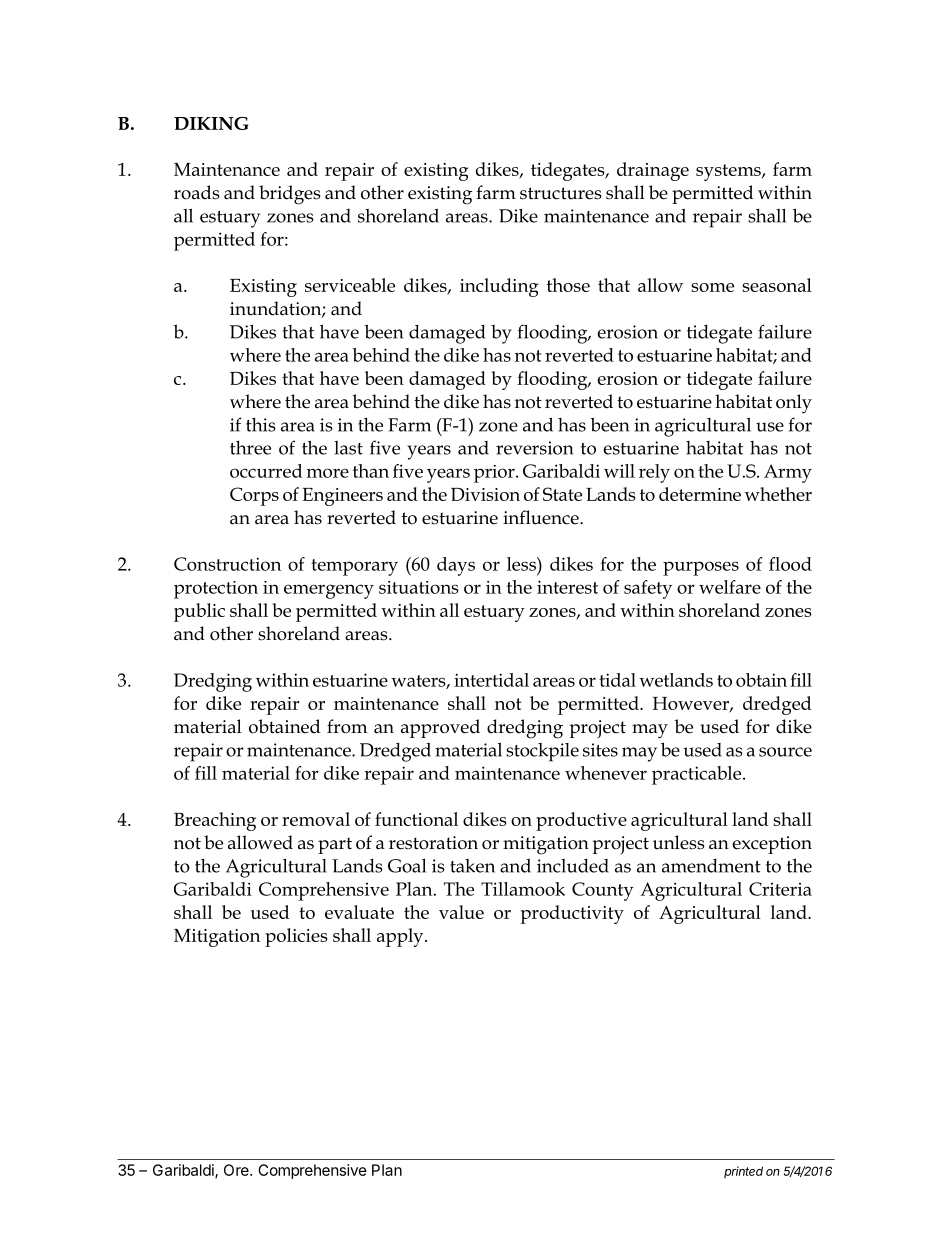 Image resolution: width=952 pixels, height=1233 pixels. I want to click on determine, so click(700, 494).
